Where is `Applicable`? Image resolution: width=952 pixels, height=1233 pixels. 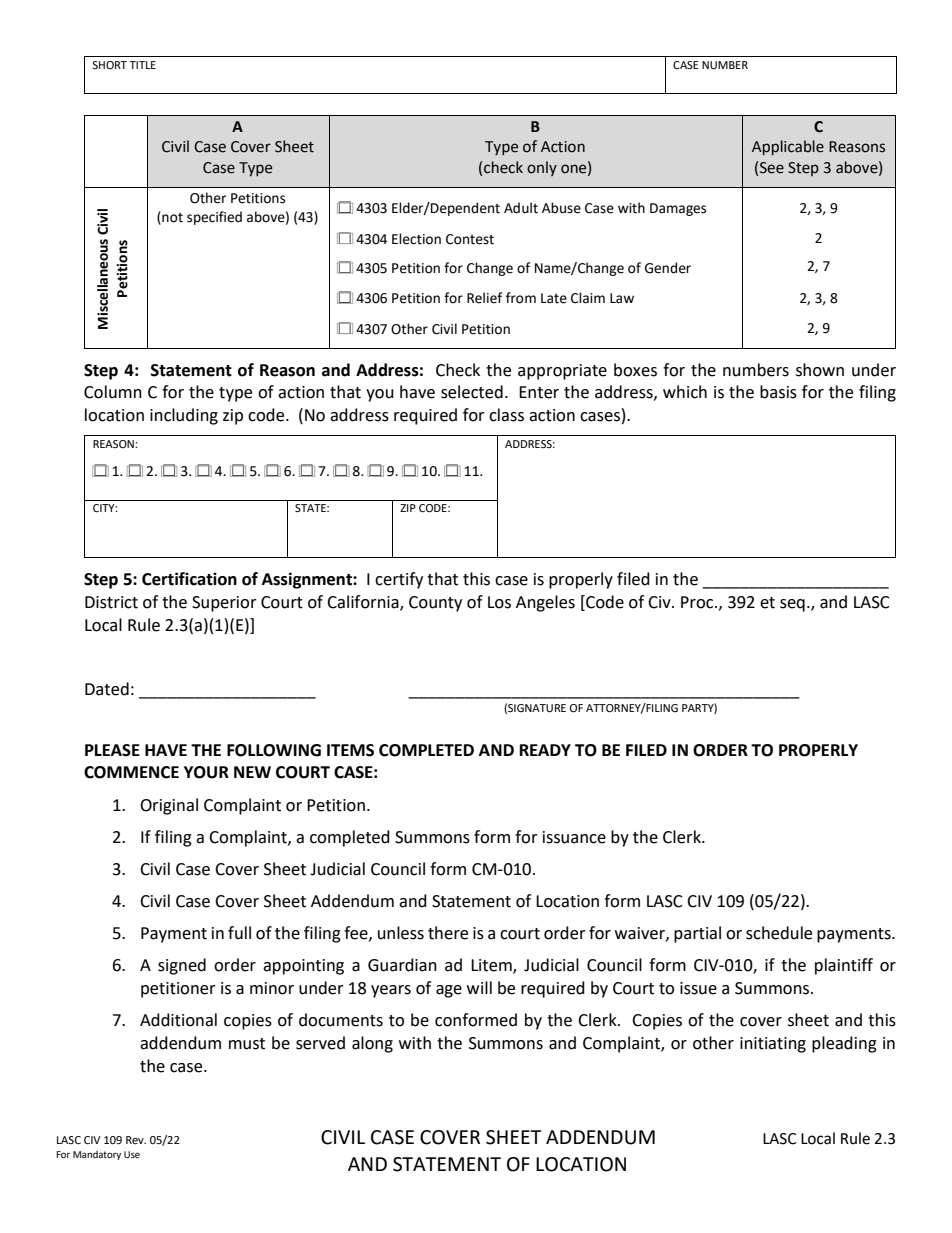 Applicable is located at coordinates (788, 147).
